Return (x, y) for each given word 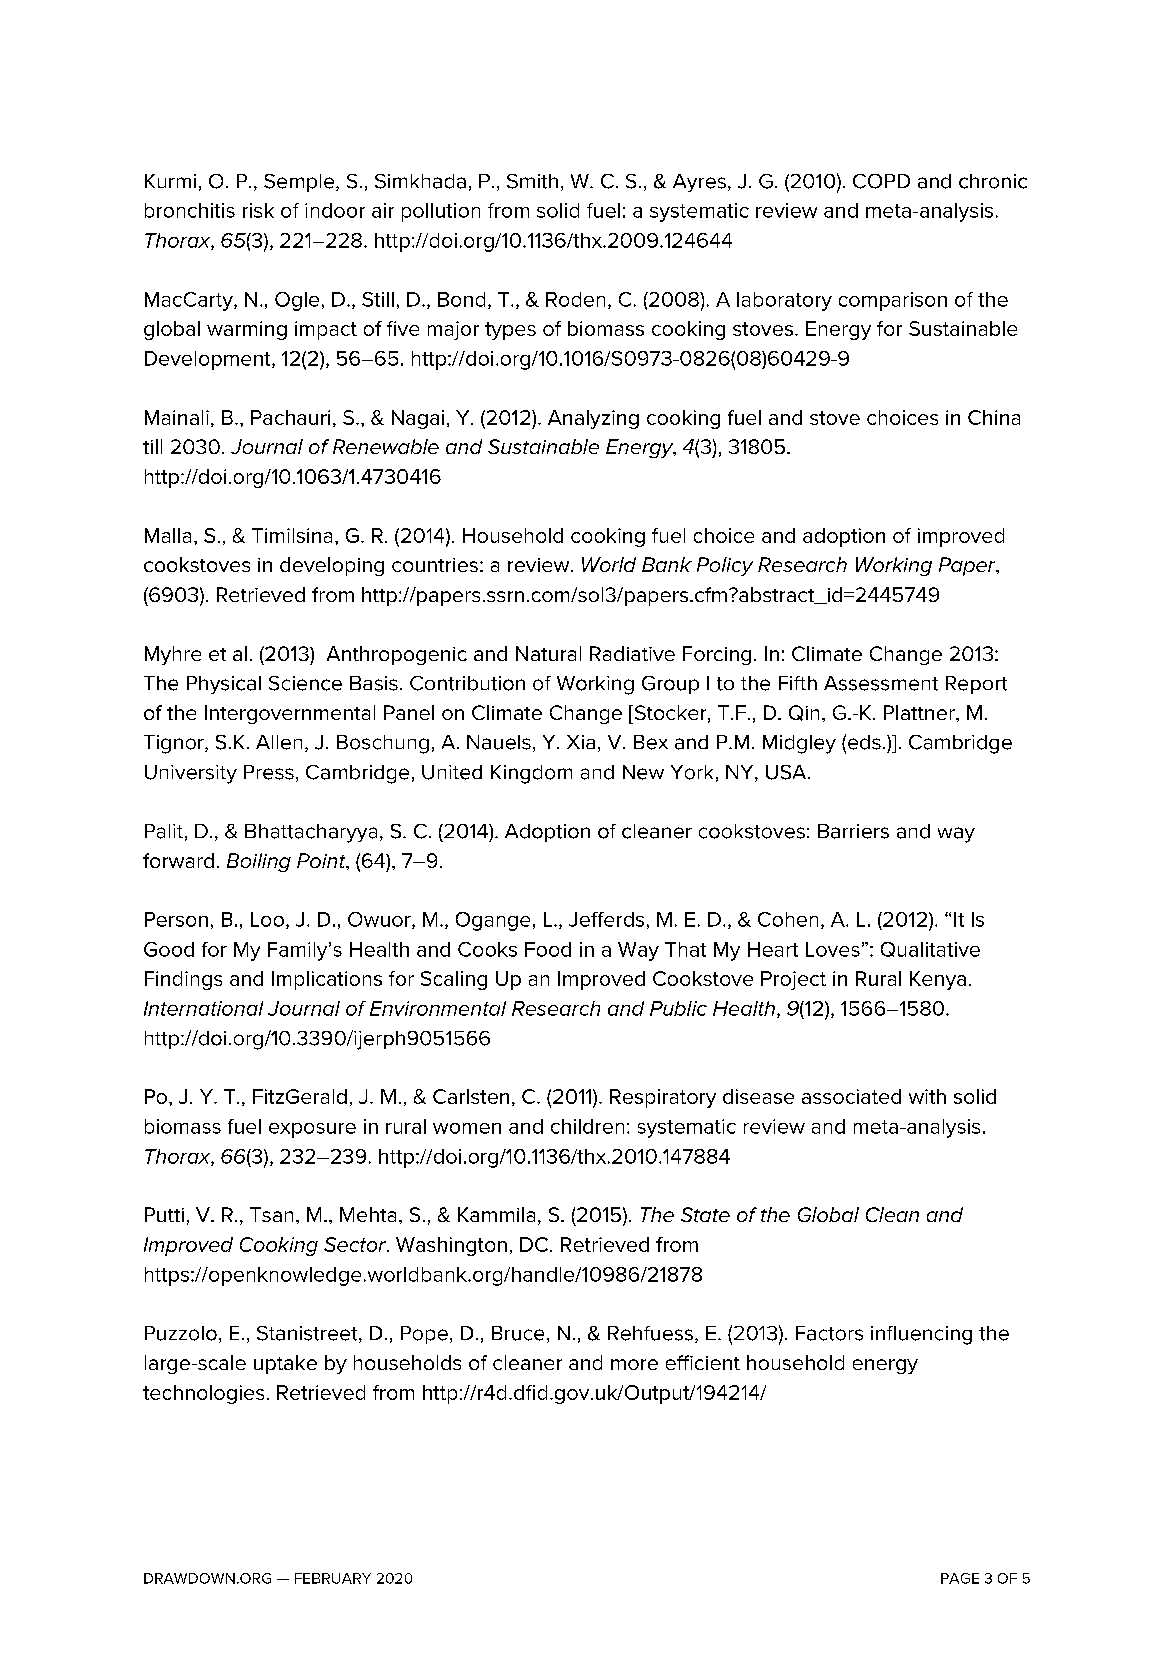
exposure (312, 1130)
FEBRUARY (333, 1578)
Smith (532, 181)
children (587, 1126)
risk (258, 210)
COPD (881, 181)
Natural (548, 653)
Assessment (881, 683)
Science (305, 683)
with (927, 1096)
